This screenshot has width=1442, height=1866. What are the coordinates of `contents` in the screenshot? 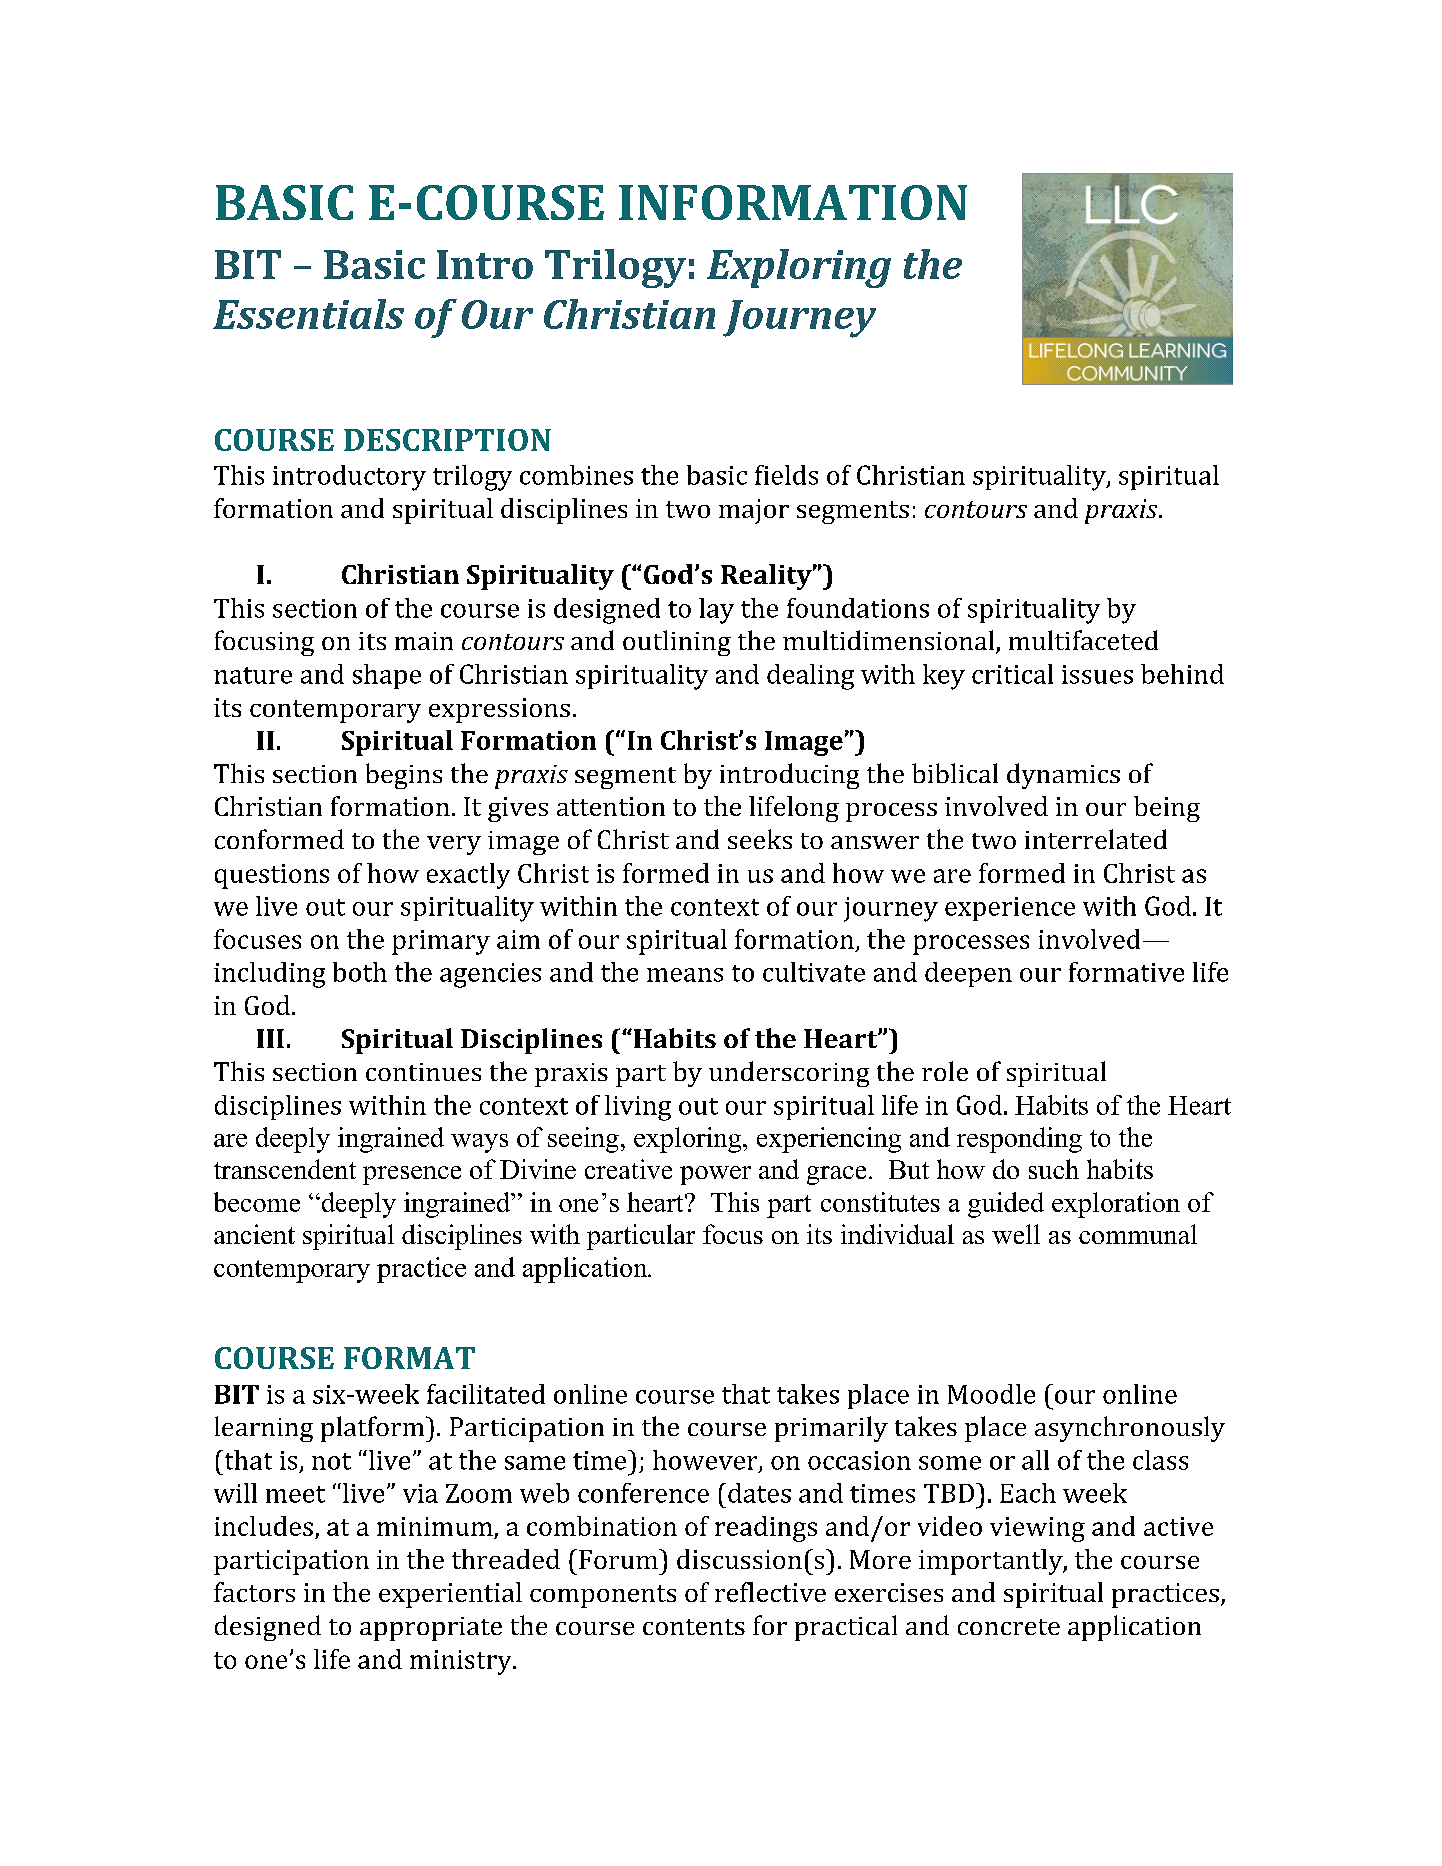 It's located at (694, 1627).
